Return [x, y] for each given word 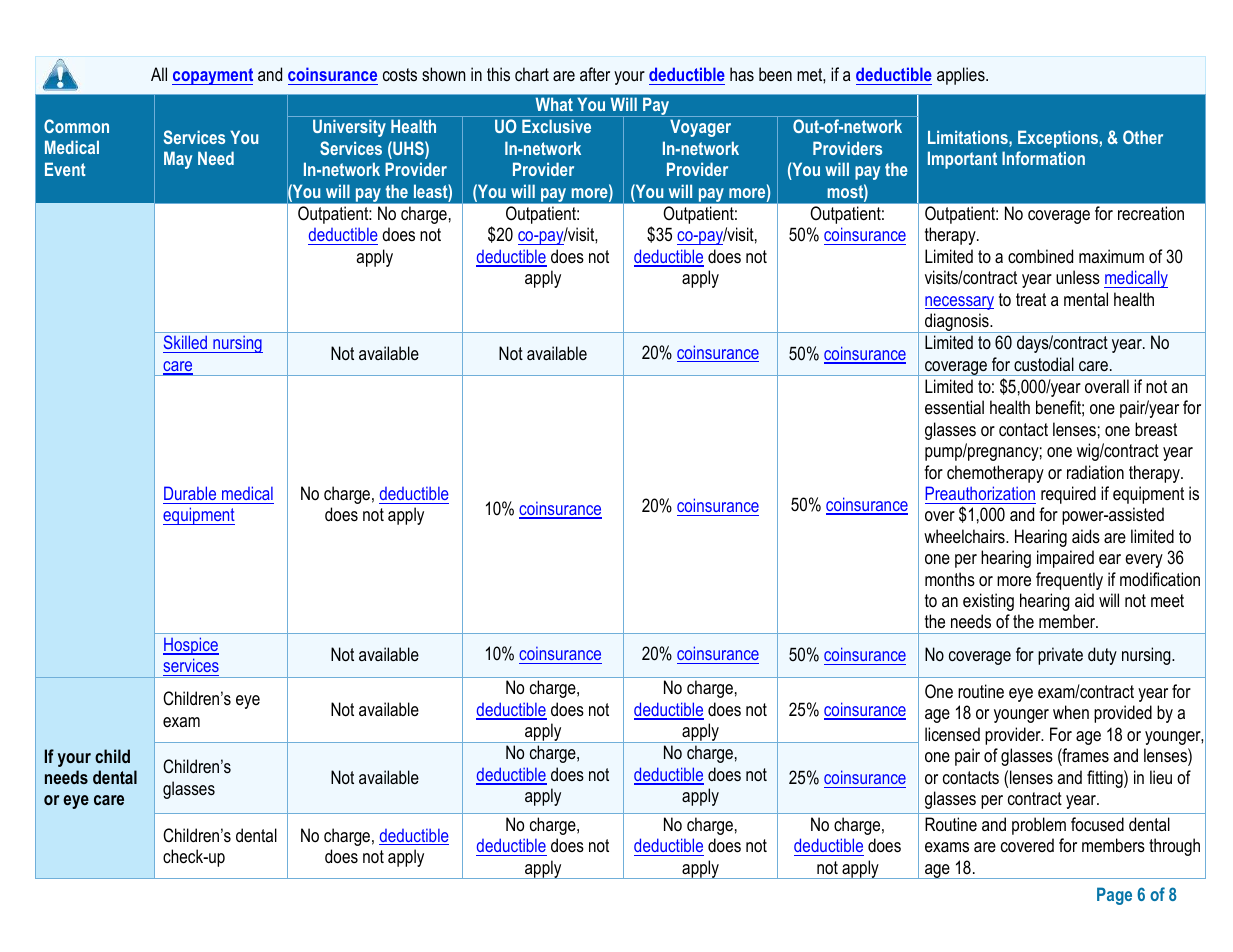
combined [1040, 256]
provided [1123, 714]
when [1071, 712]
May [178, 160]
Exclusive [556, 126]
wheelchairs [965, 536]
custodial [1044, 364]
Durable [190, 493]
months [950, 579]
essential [954, 407]
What [554, 104]
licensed [952, 734]
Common [76, 126]
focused [1097, 824]
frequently [1069, 581]
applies [962, 76]
